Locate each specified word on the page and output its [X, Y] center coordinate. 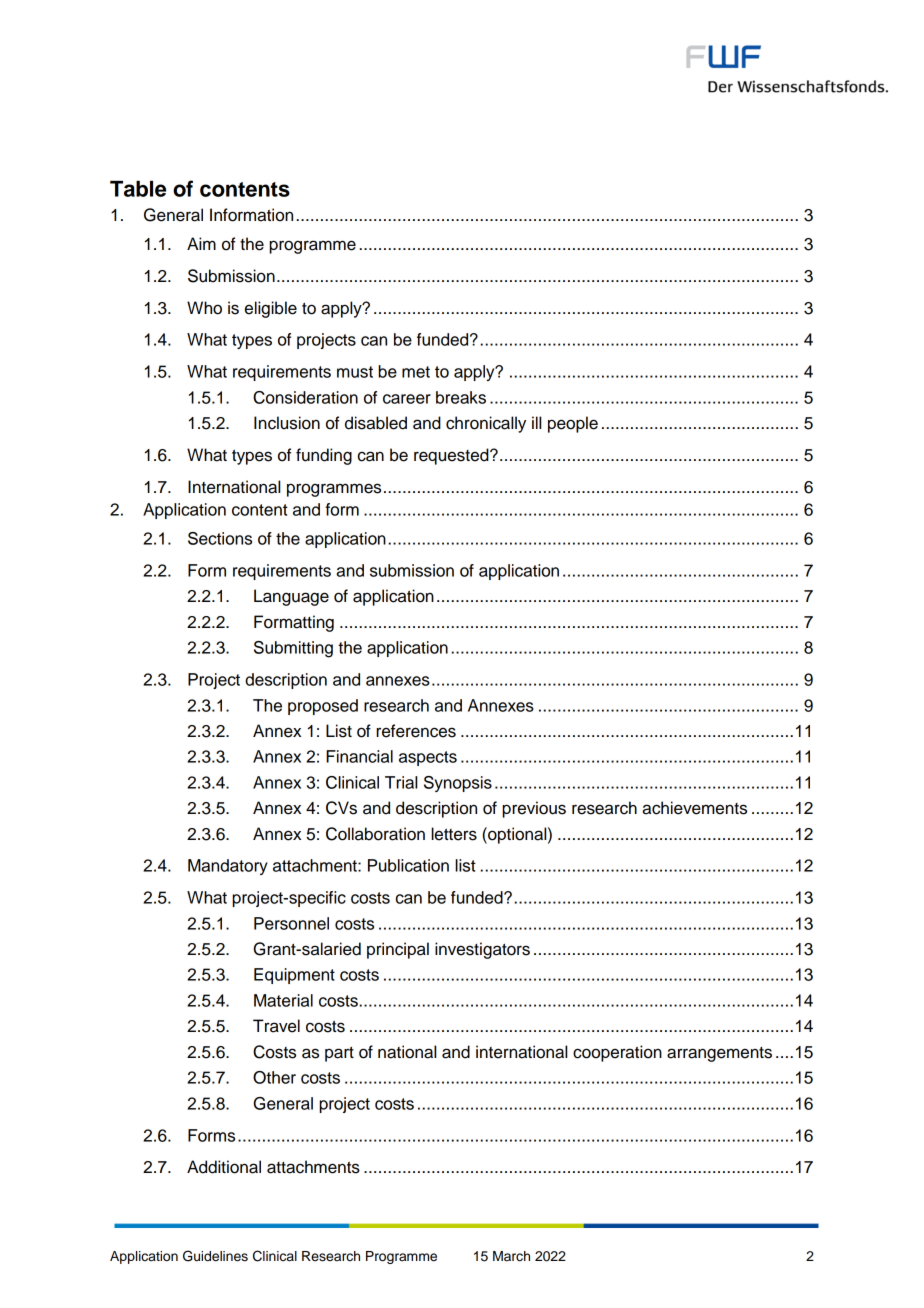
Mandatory [228, 867]
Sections [220, 538]
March [511, 1256]
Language [291, 597]
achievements [694, 808]
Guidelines [215, 1256]
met [416, 372]
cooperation [617, 1053]
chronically [486, 424]
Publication [408, 865]
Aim [201, 243]
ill [536, 422]
